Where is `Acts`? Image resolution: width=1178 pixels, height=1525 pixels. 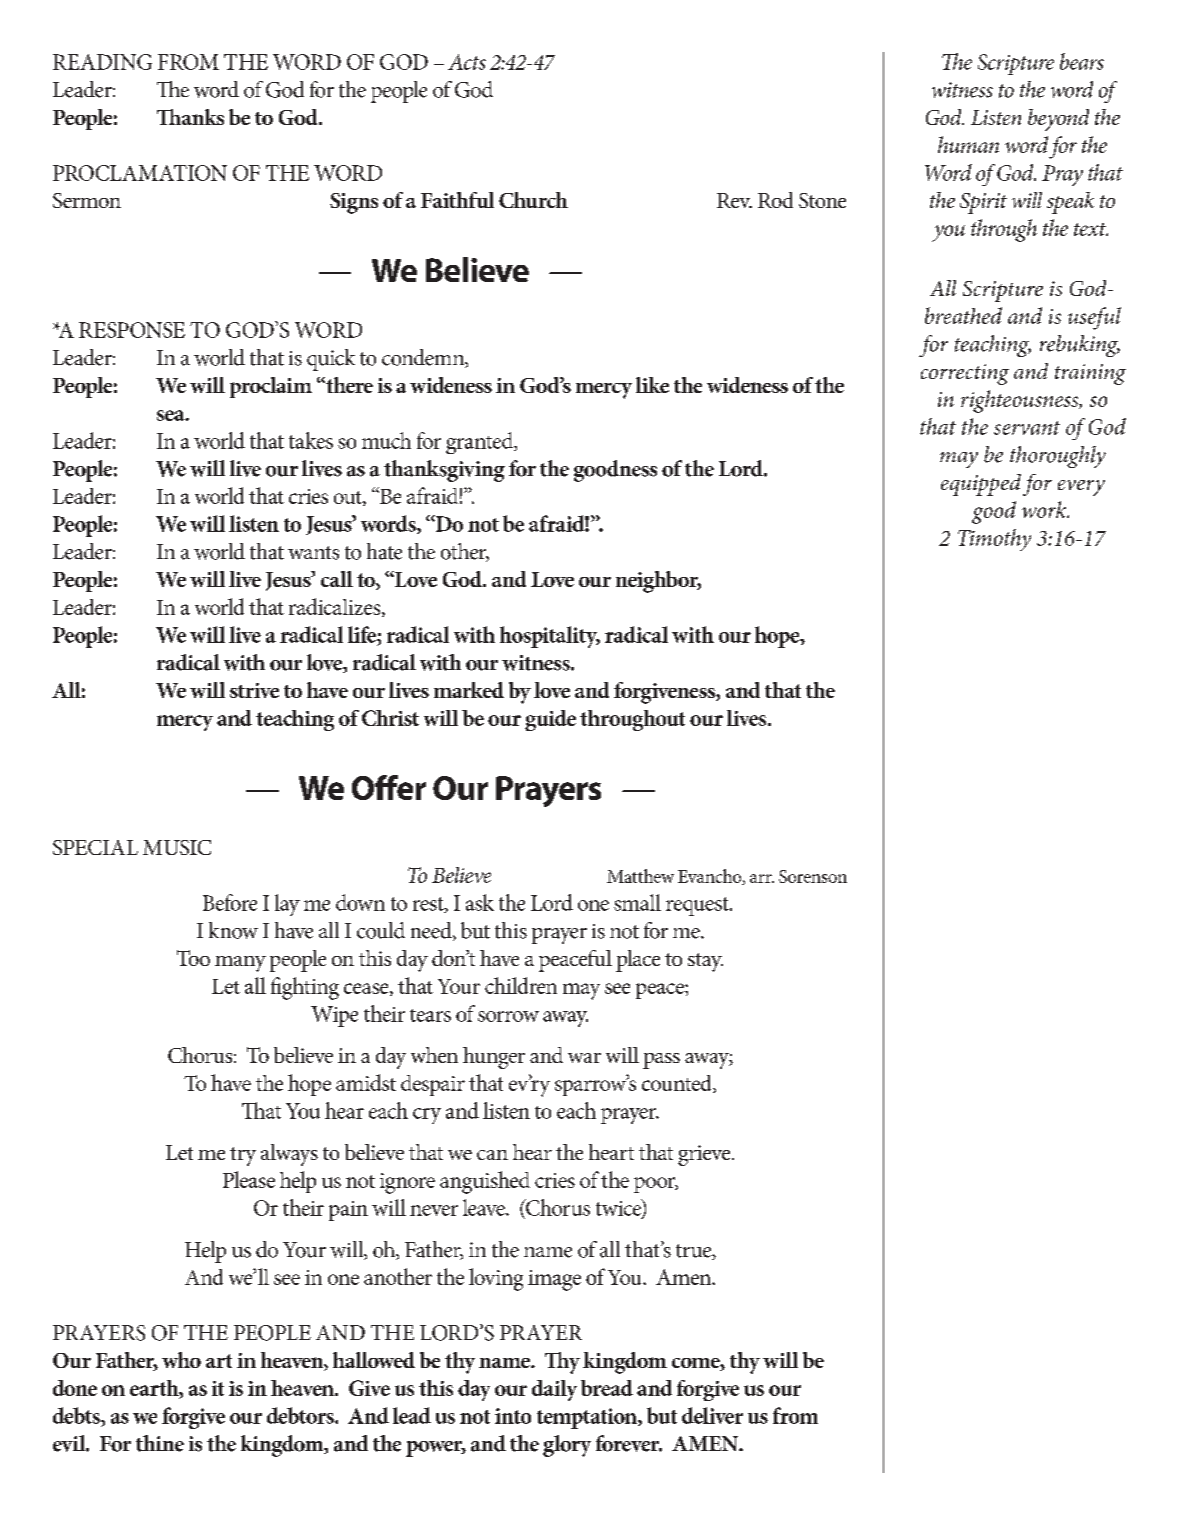 Acts is located at coordinates (467, 62).
